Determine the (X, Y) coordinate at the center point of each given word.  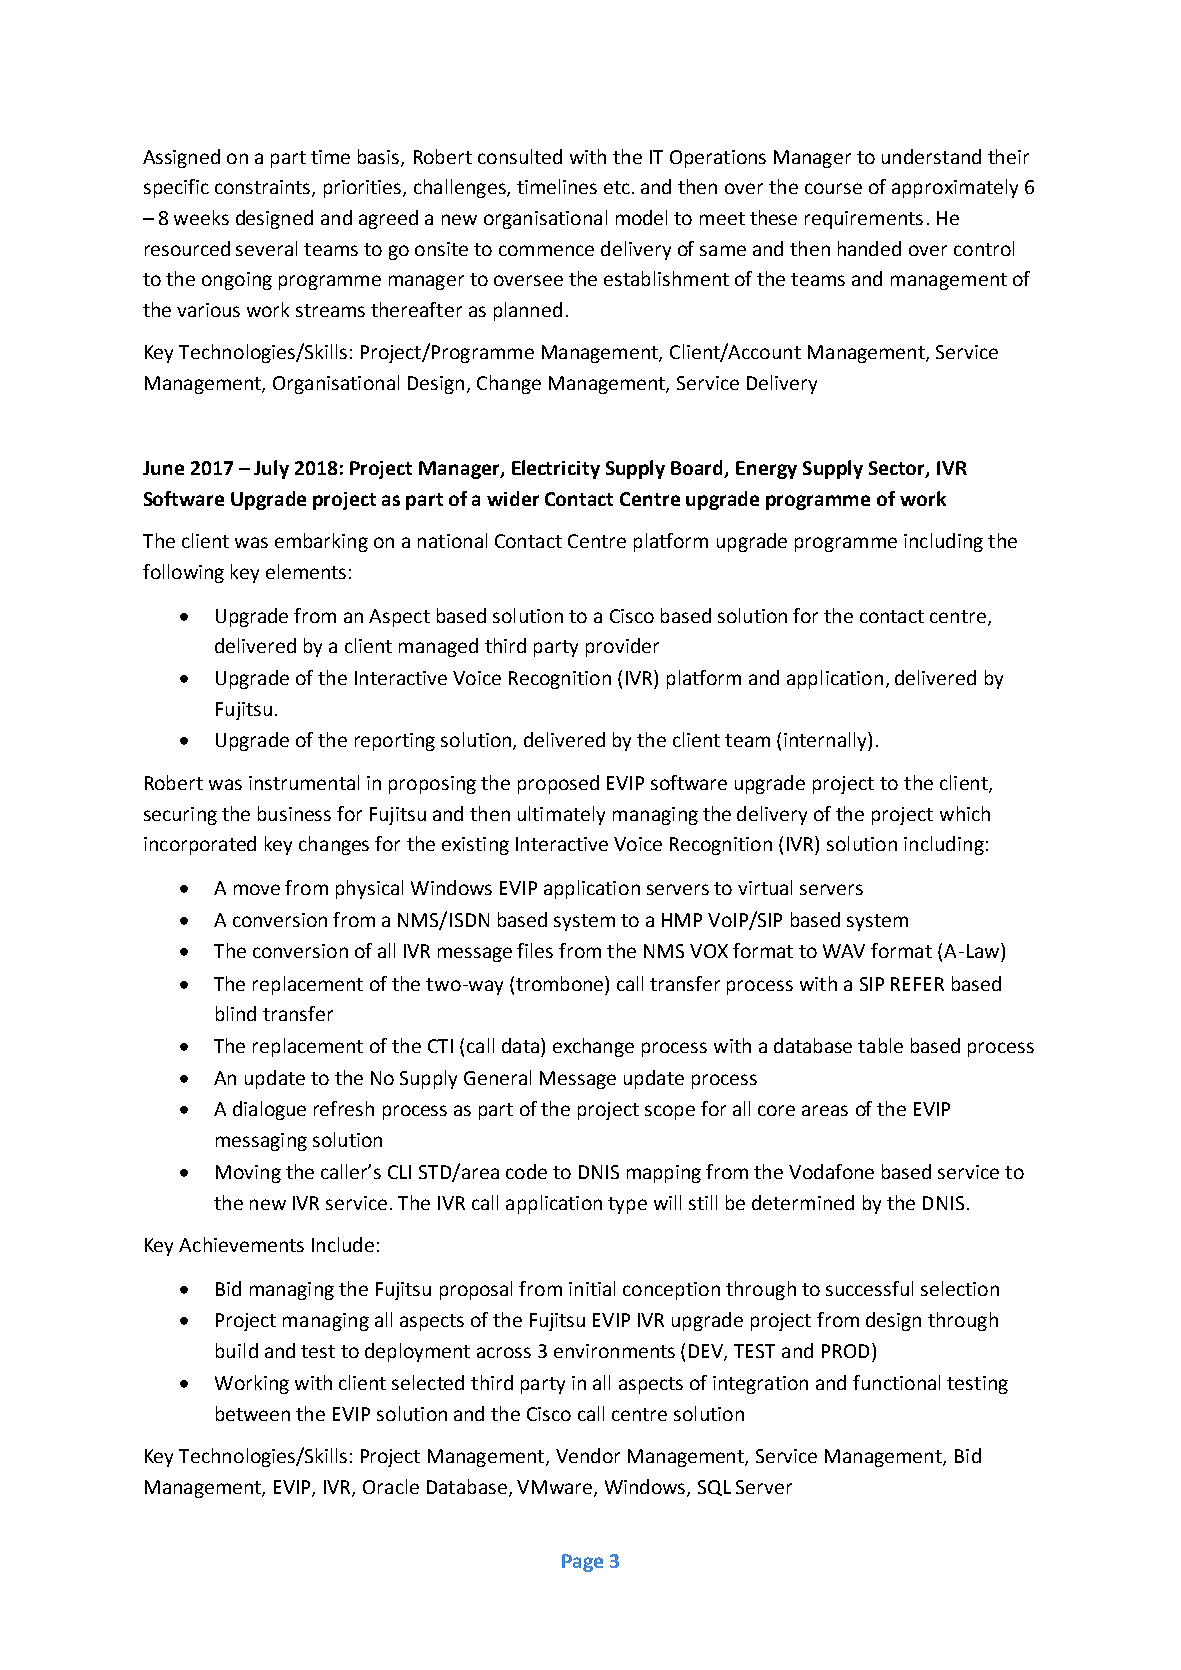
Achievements (241, 1244)
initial (592, 1288)
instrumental (304, 782)
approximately (955, 188)
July (271, 469)
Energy (766, 470)
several (266, 248)
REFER (917, 984)
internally (826, 741)
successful (869, 1288)
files (535, 950)
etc (617, 187)
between (253, 1413)
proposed (558, 784)
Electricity (556, 469)
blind (236, 1013)
